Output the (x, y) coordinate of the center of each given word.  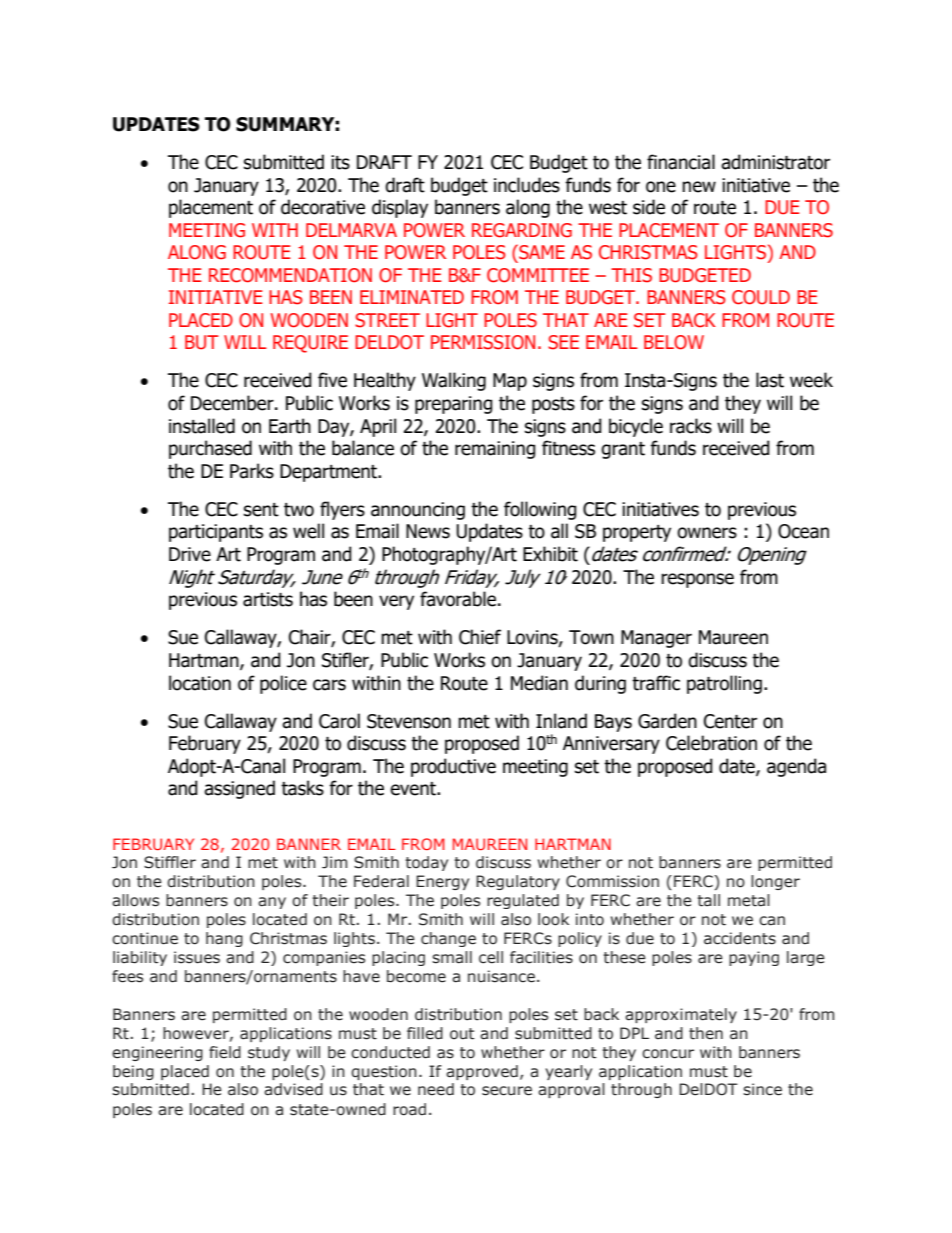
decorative (323, 207)
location (200, 683)
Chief (480, 637)
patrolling (724, 684)
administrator (775, 162)
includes (527, 185)
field (225, 1052)
